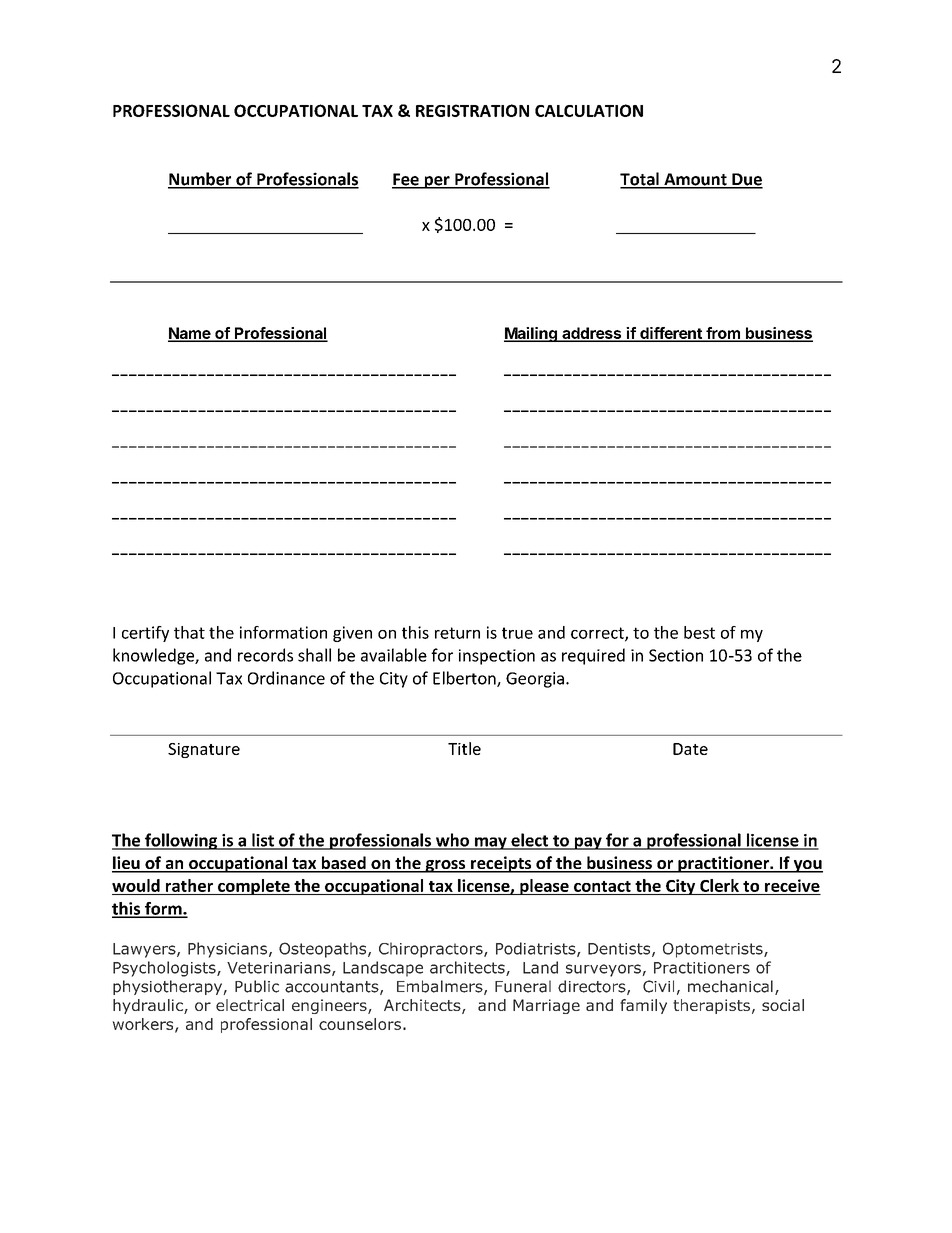 This screenshot has width=952, height=1233. What do you see at coordinates (746, 180) in the screenshot?
I see `Due` at bounding box center [746, 180].
